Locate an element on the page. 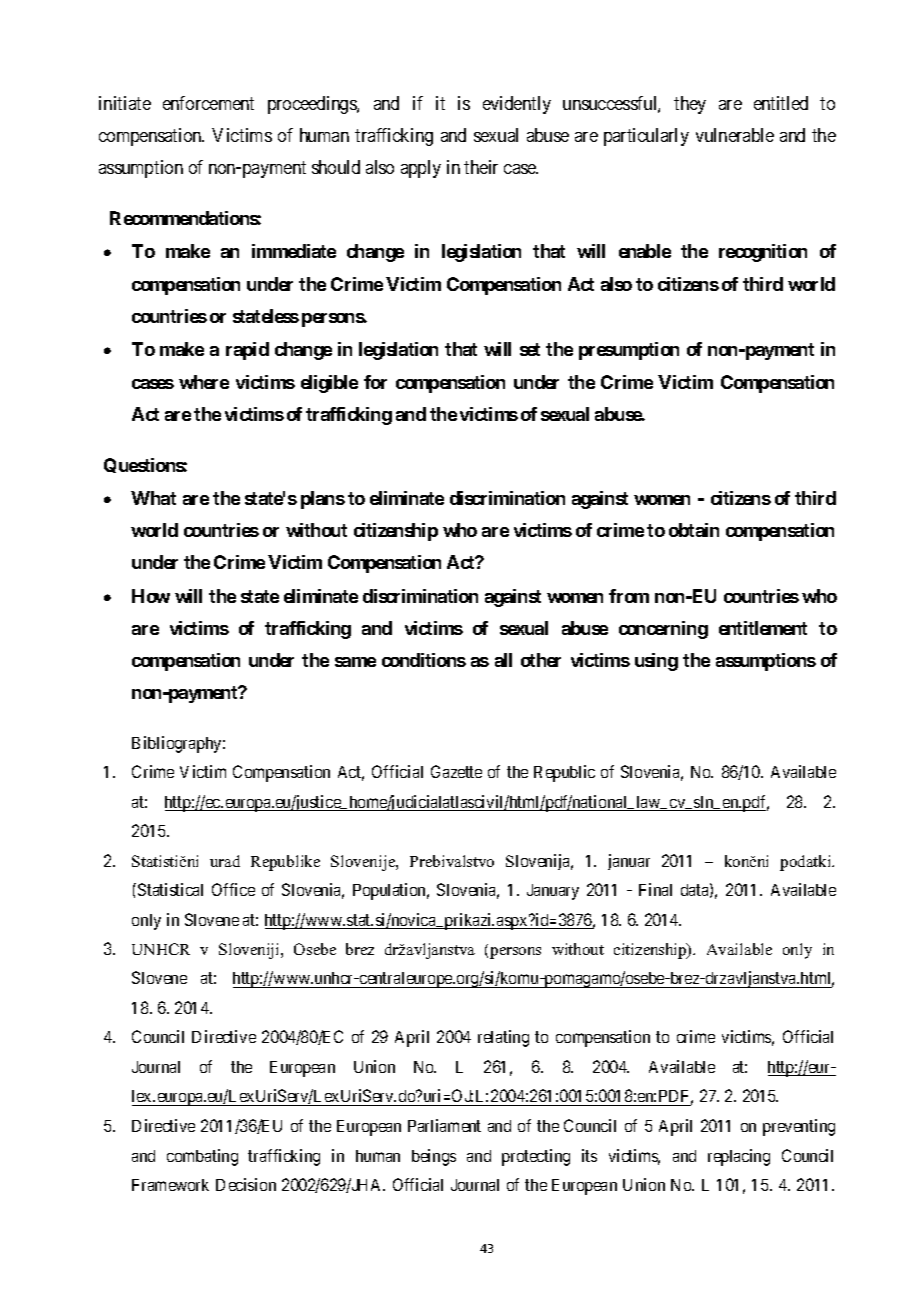  entitlement is located at coordinates (763, 628).
